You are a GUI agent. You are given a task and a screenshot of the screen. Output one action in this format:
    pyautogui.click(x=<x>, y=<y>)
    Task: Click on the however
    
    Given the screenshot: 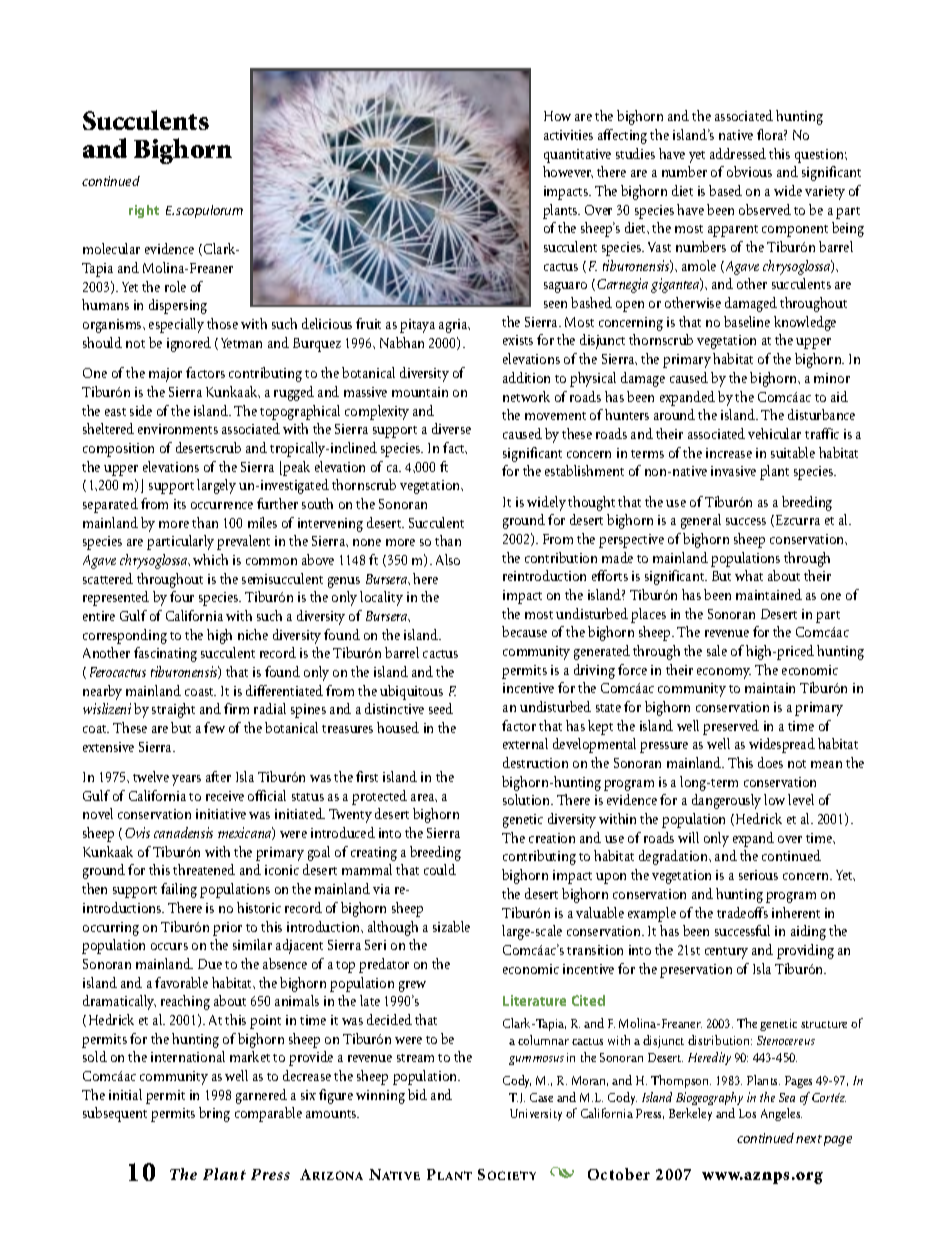 What is the action you would take?
    pyautogui.click(x=568, y=172)
